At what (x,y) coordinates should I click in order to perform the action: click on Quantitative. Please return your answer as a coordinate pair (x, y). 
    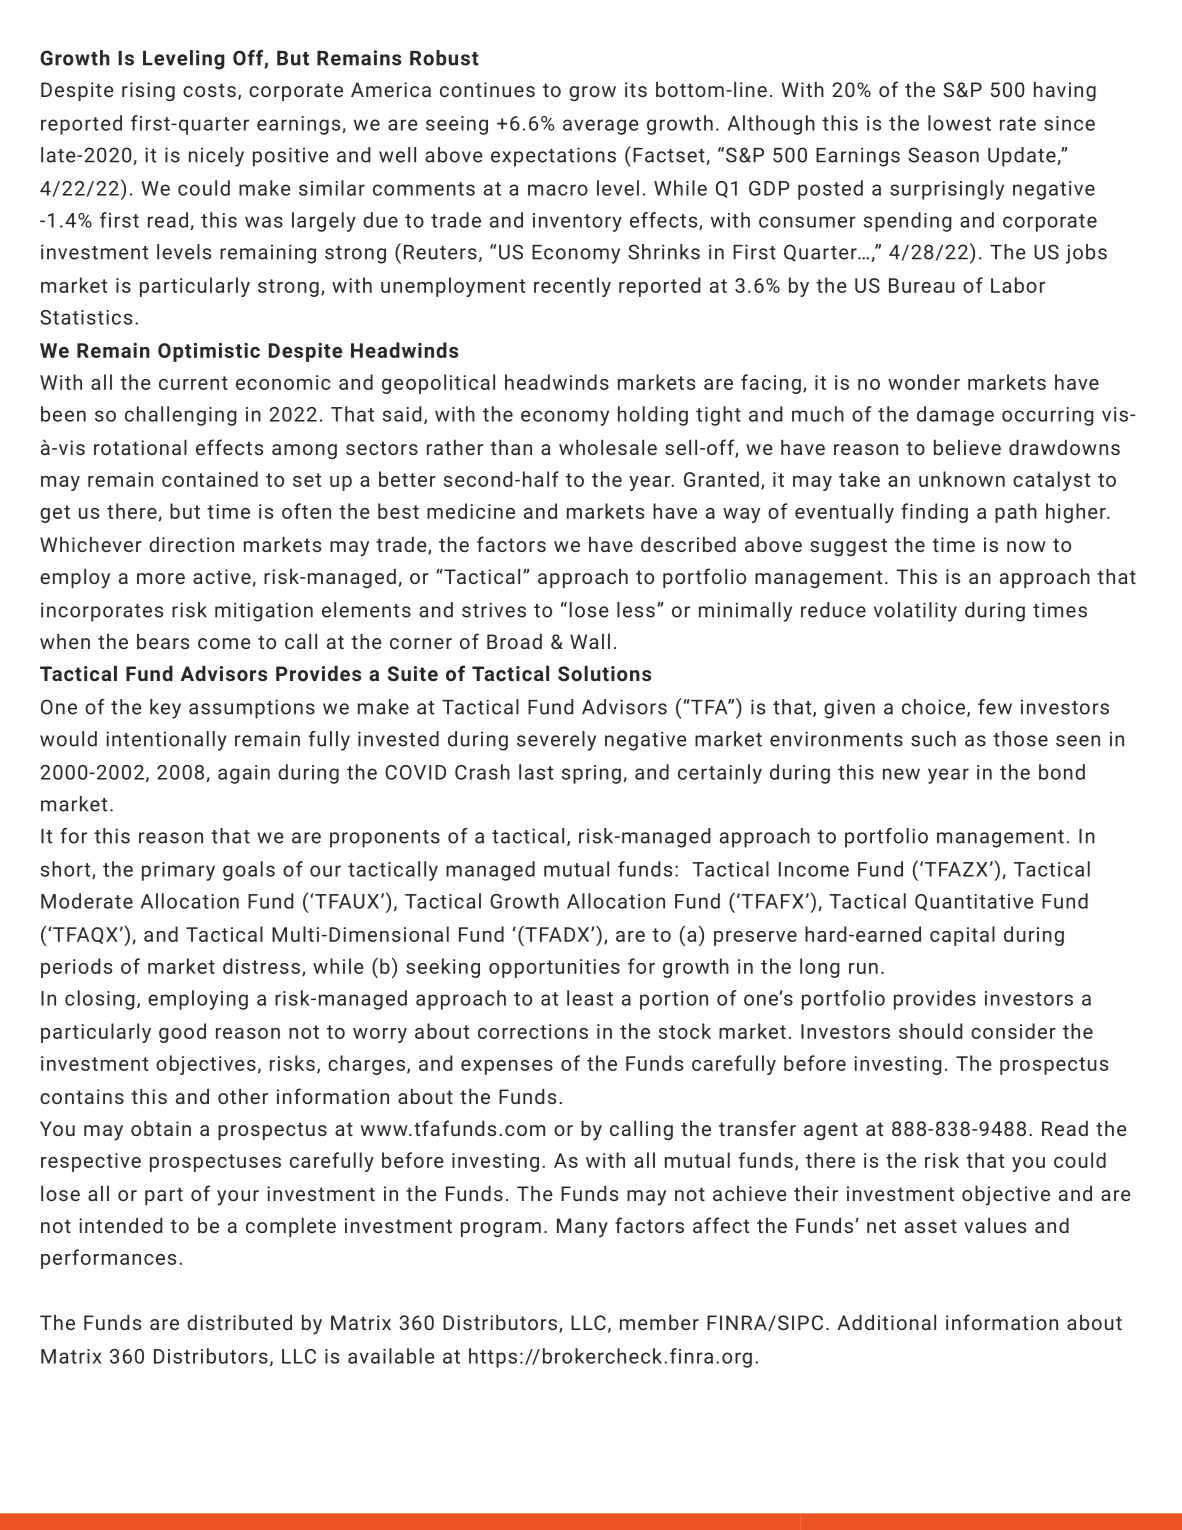
    Looking at the image, I should click on (974, 902).
